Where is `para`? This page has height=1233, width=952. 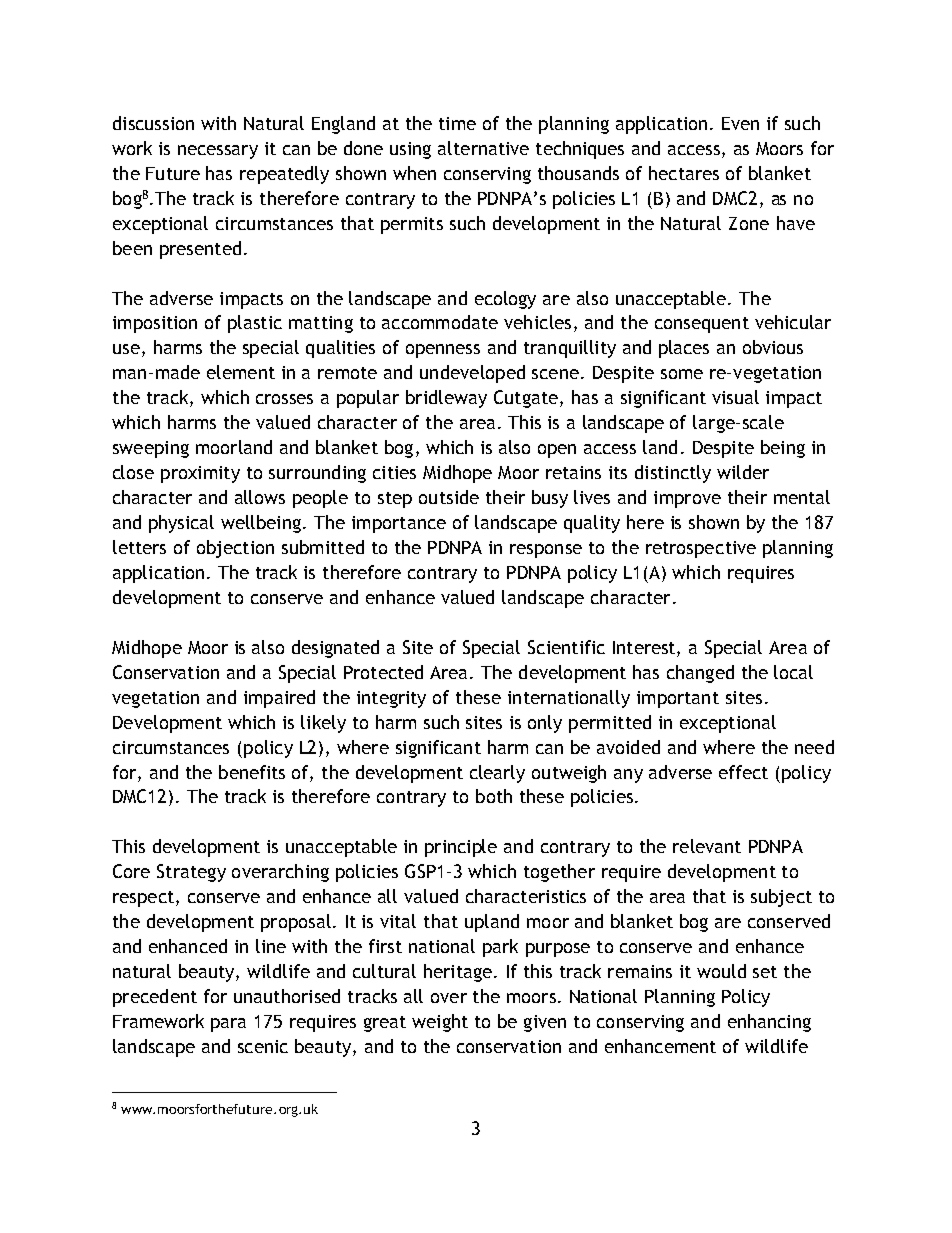 para is located at coordinates (228, 1025).
